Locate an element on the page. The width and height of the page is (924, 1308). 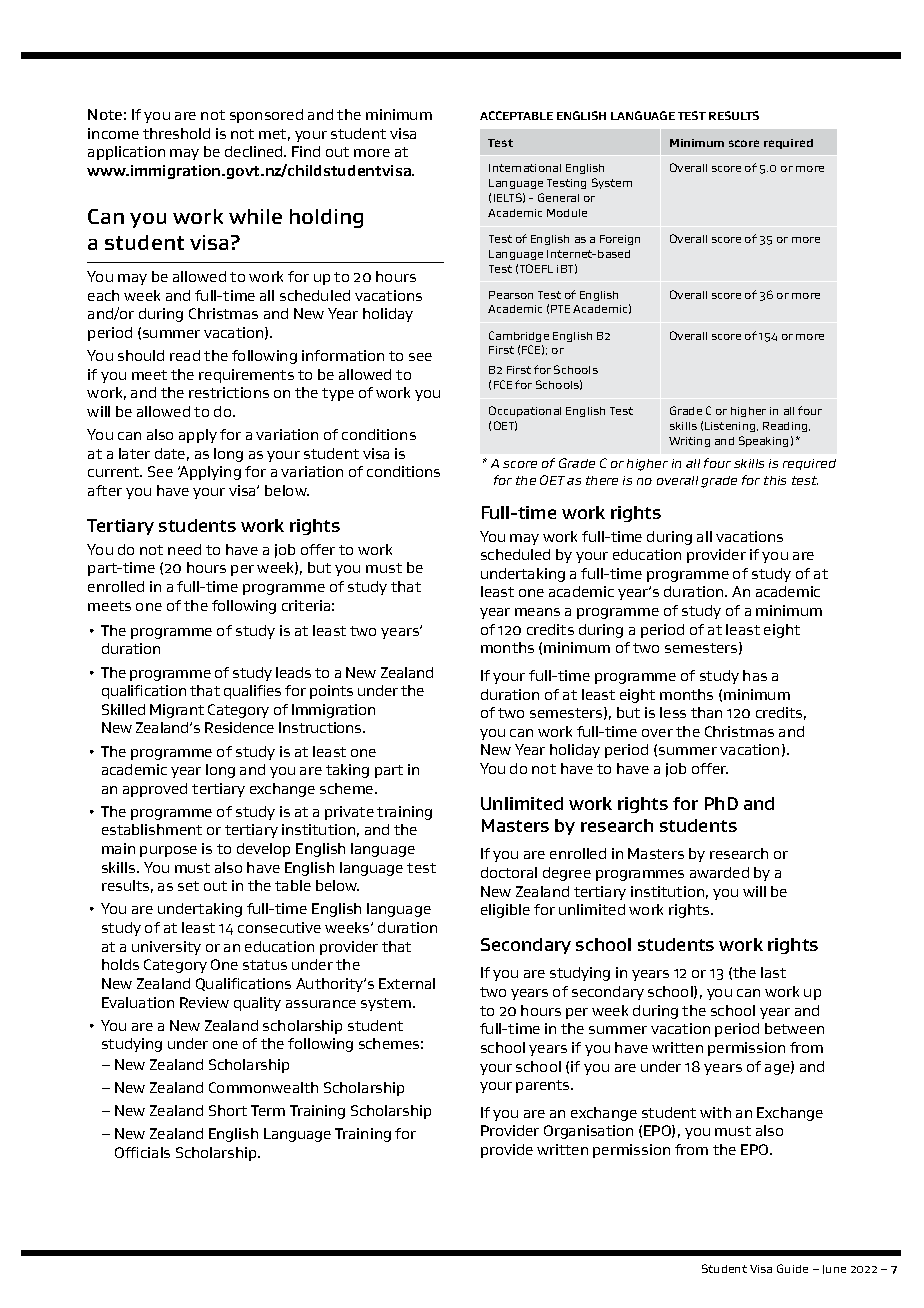
Organisation is located at coordinates (588, 1132).
